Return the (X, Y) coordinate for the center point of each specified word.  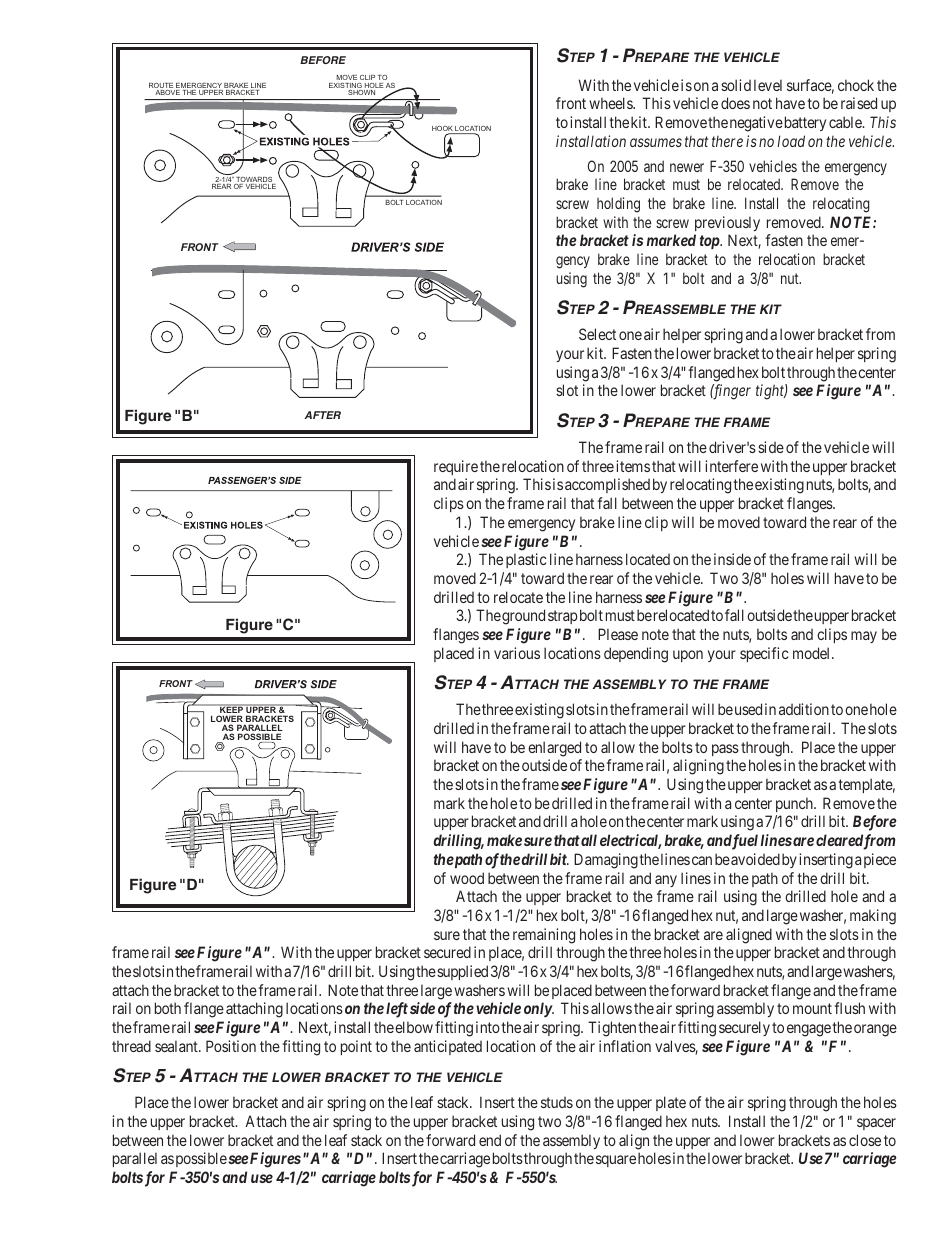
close (865, 1140)
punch (795, 804)
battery (804, 123)
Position (231, 1046)
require (456, 467)
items (633, 466)
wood (467, 878)
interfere (731, 466)
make (504, 840)
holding (618, 205)
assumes (656, 142)
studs (557, 1102)
